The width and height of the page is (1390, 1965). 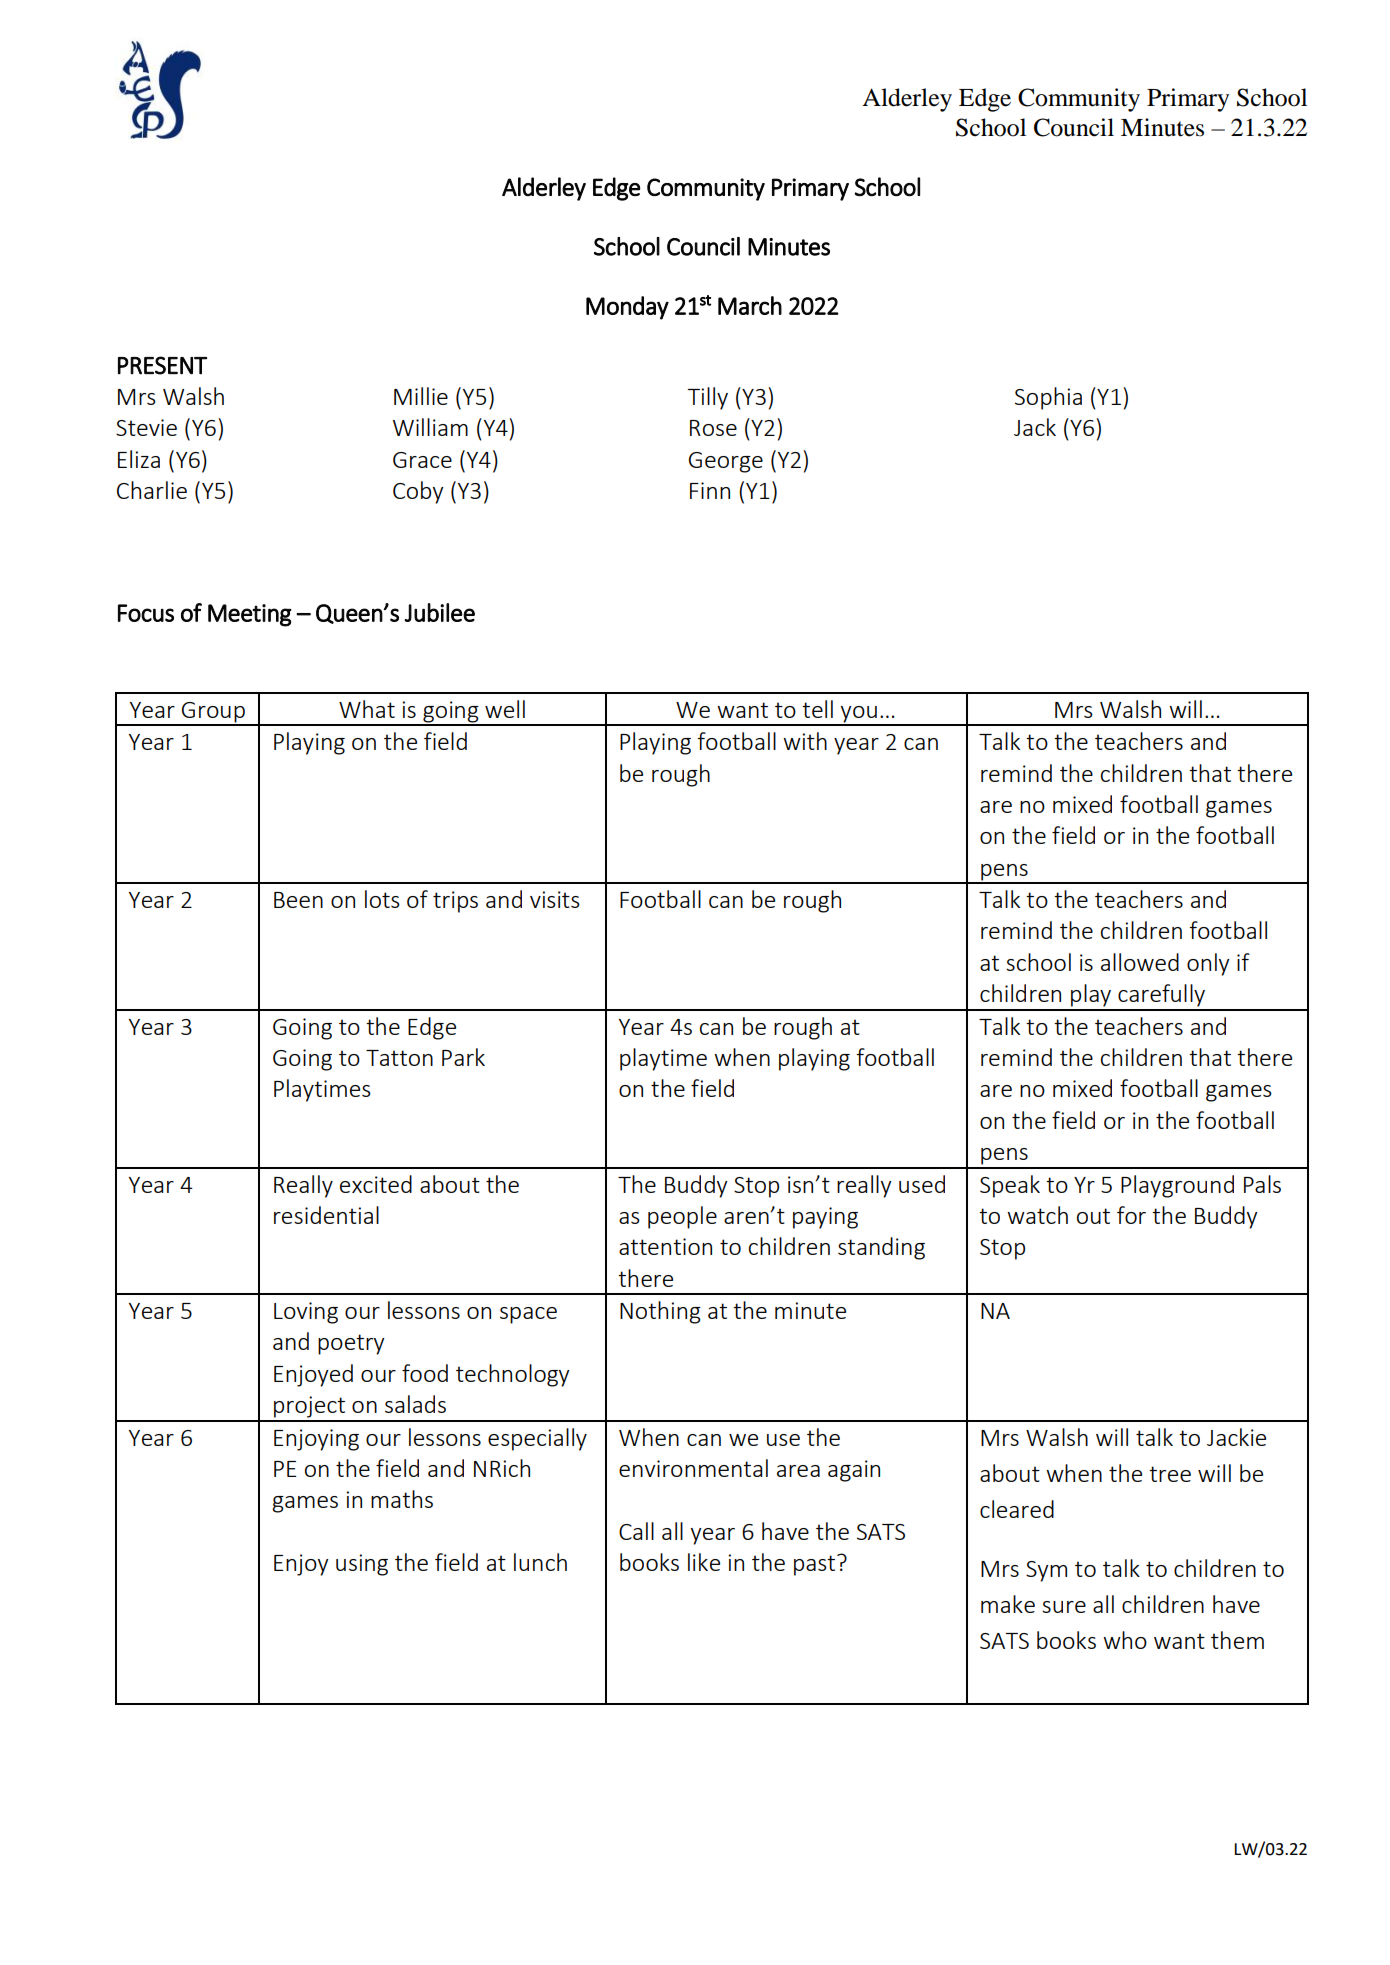 What do you see at coordinates (162, 365) in the page?
I see `PRESENT` at bounding box center [162, 365].
